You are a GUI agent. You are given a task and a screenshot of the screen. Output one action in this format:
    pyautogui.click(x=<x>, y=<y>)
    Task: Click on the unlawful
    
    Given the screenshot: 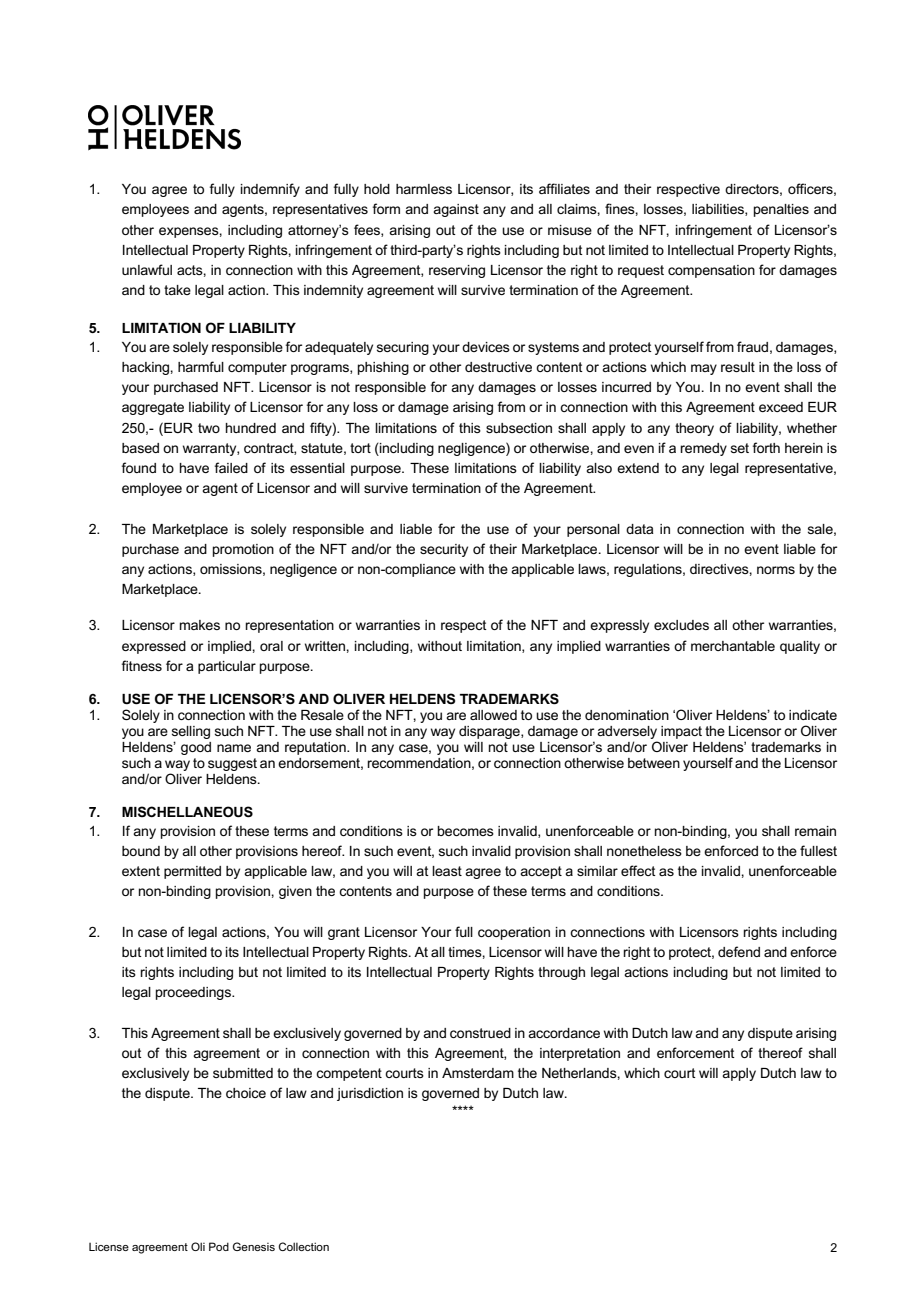 What is the action you would take?
    pyautogui.click(x=147, y=269)
